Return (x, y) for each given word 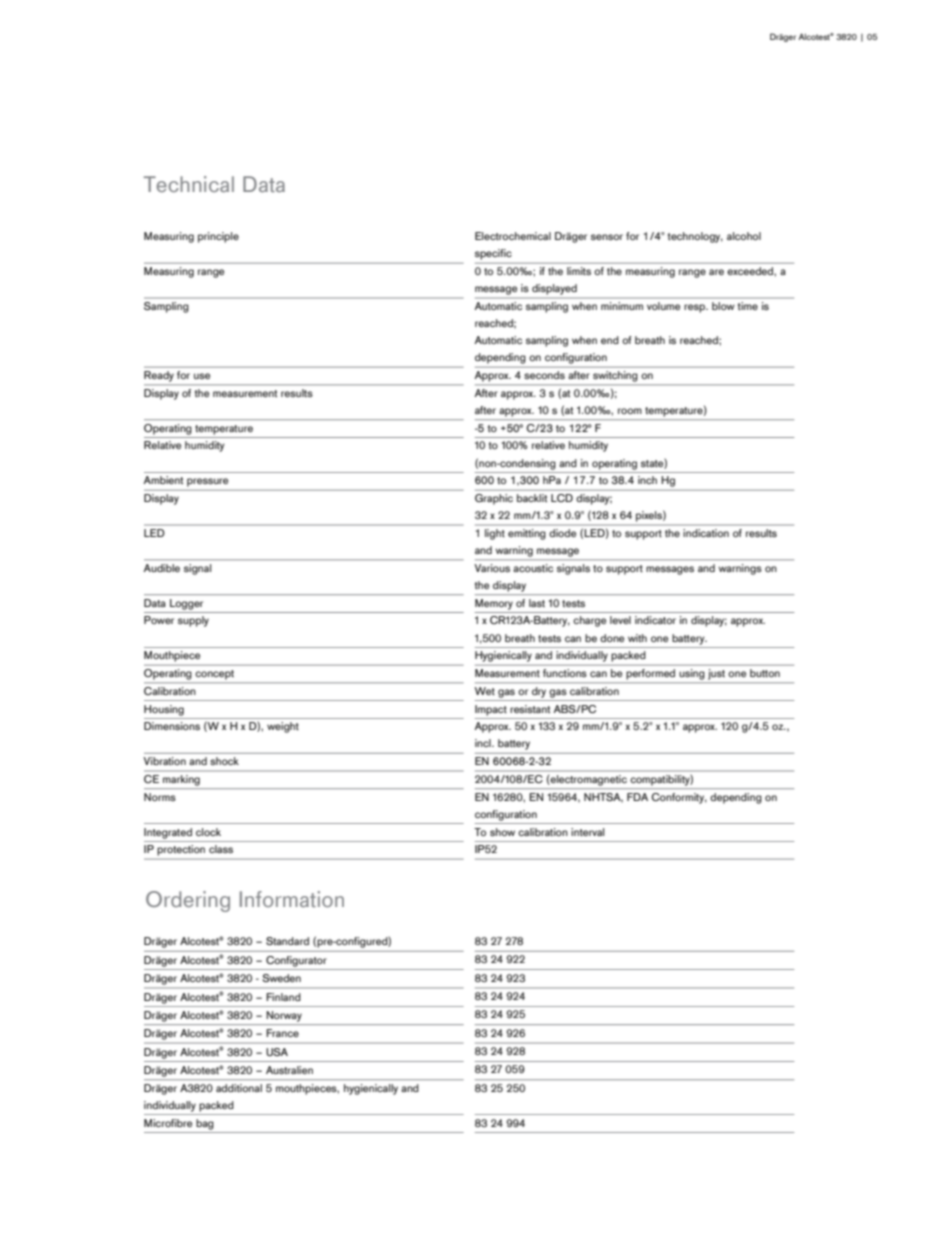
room (630, 411)
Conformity (679, 798)
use (202, 376)
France (282, 1033)
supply (193, 621)
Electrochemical (513, 236)
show (502, 832)
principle (218, 237)
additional (239, 1088)
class (221, 849)
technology (695, 237)
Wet (485, 691)
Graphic (494, 499)
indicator (655, 620)
